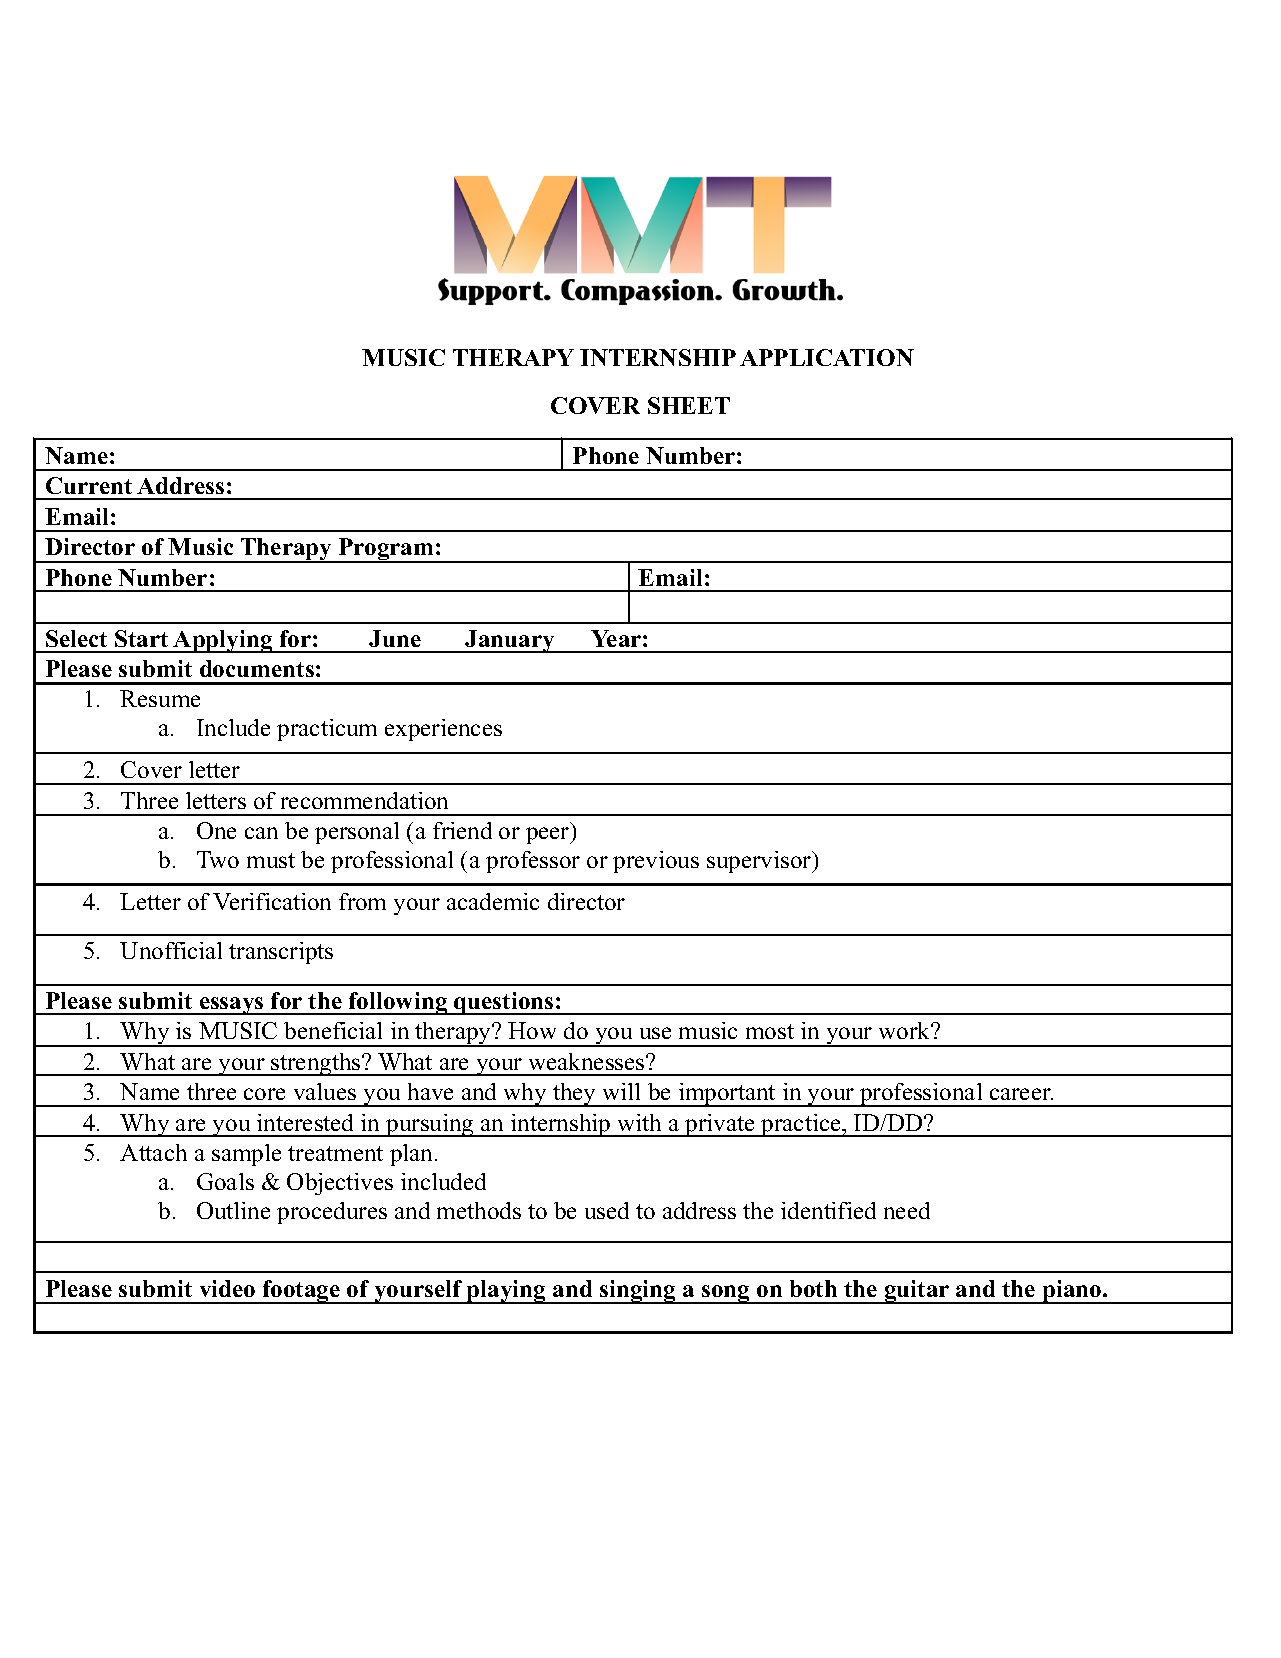 The height and width of the image is (1658, 1281). Describe the element at coordinates (218, 859) in the image. I see `Two` at that location.
